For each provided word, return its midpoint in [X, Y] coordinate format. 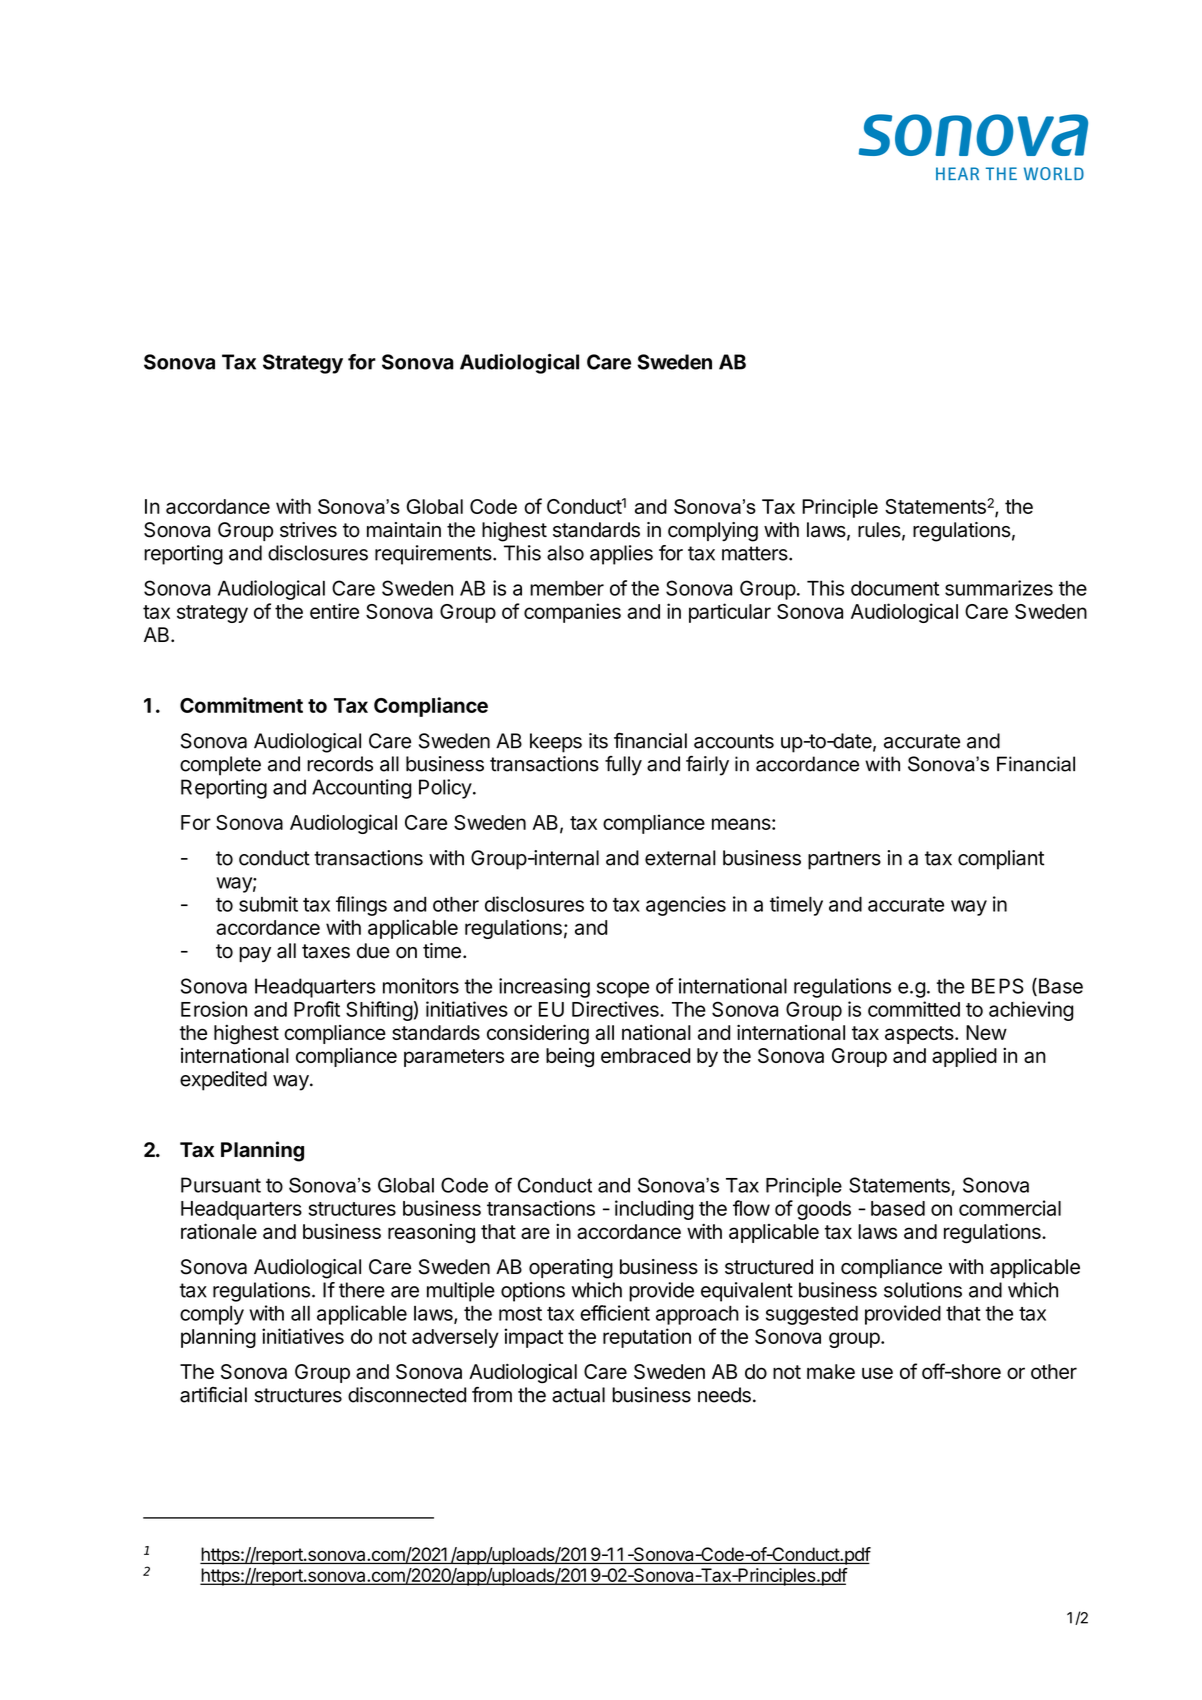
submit [268, 904]
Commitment [241, 705]
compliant [1001, 860]
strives [308, 530]
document [895, 588]
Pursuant [221, 1185]
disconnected [407, 1395]
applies [621, 555]
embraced [645, 1055]
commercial [1010, 1208]
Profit [317, 1009]
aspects [920, 1035]
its [598, 741]
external [680, 858]
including [654, 1210]
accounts [734, 741]
